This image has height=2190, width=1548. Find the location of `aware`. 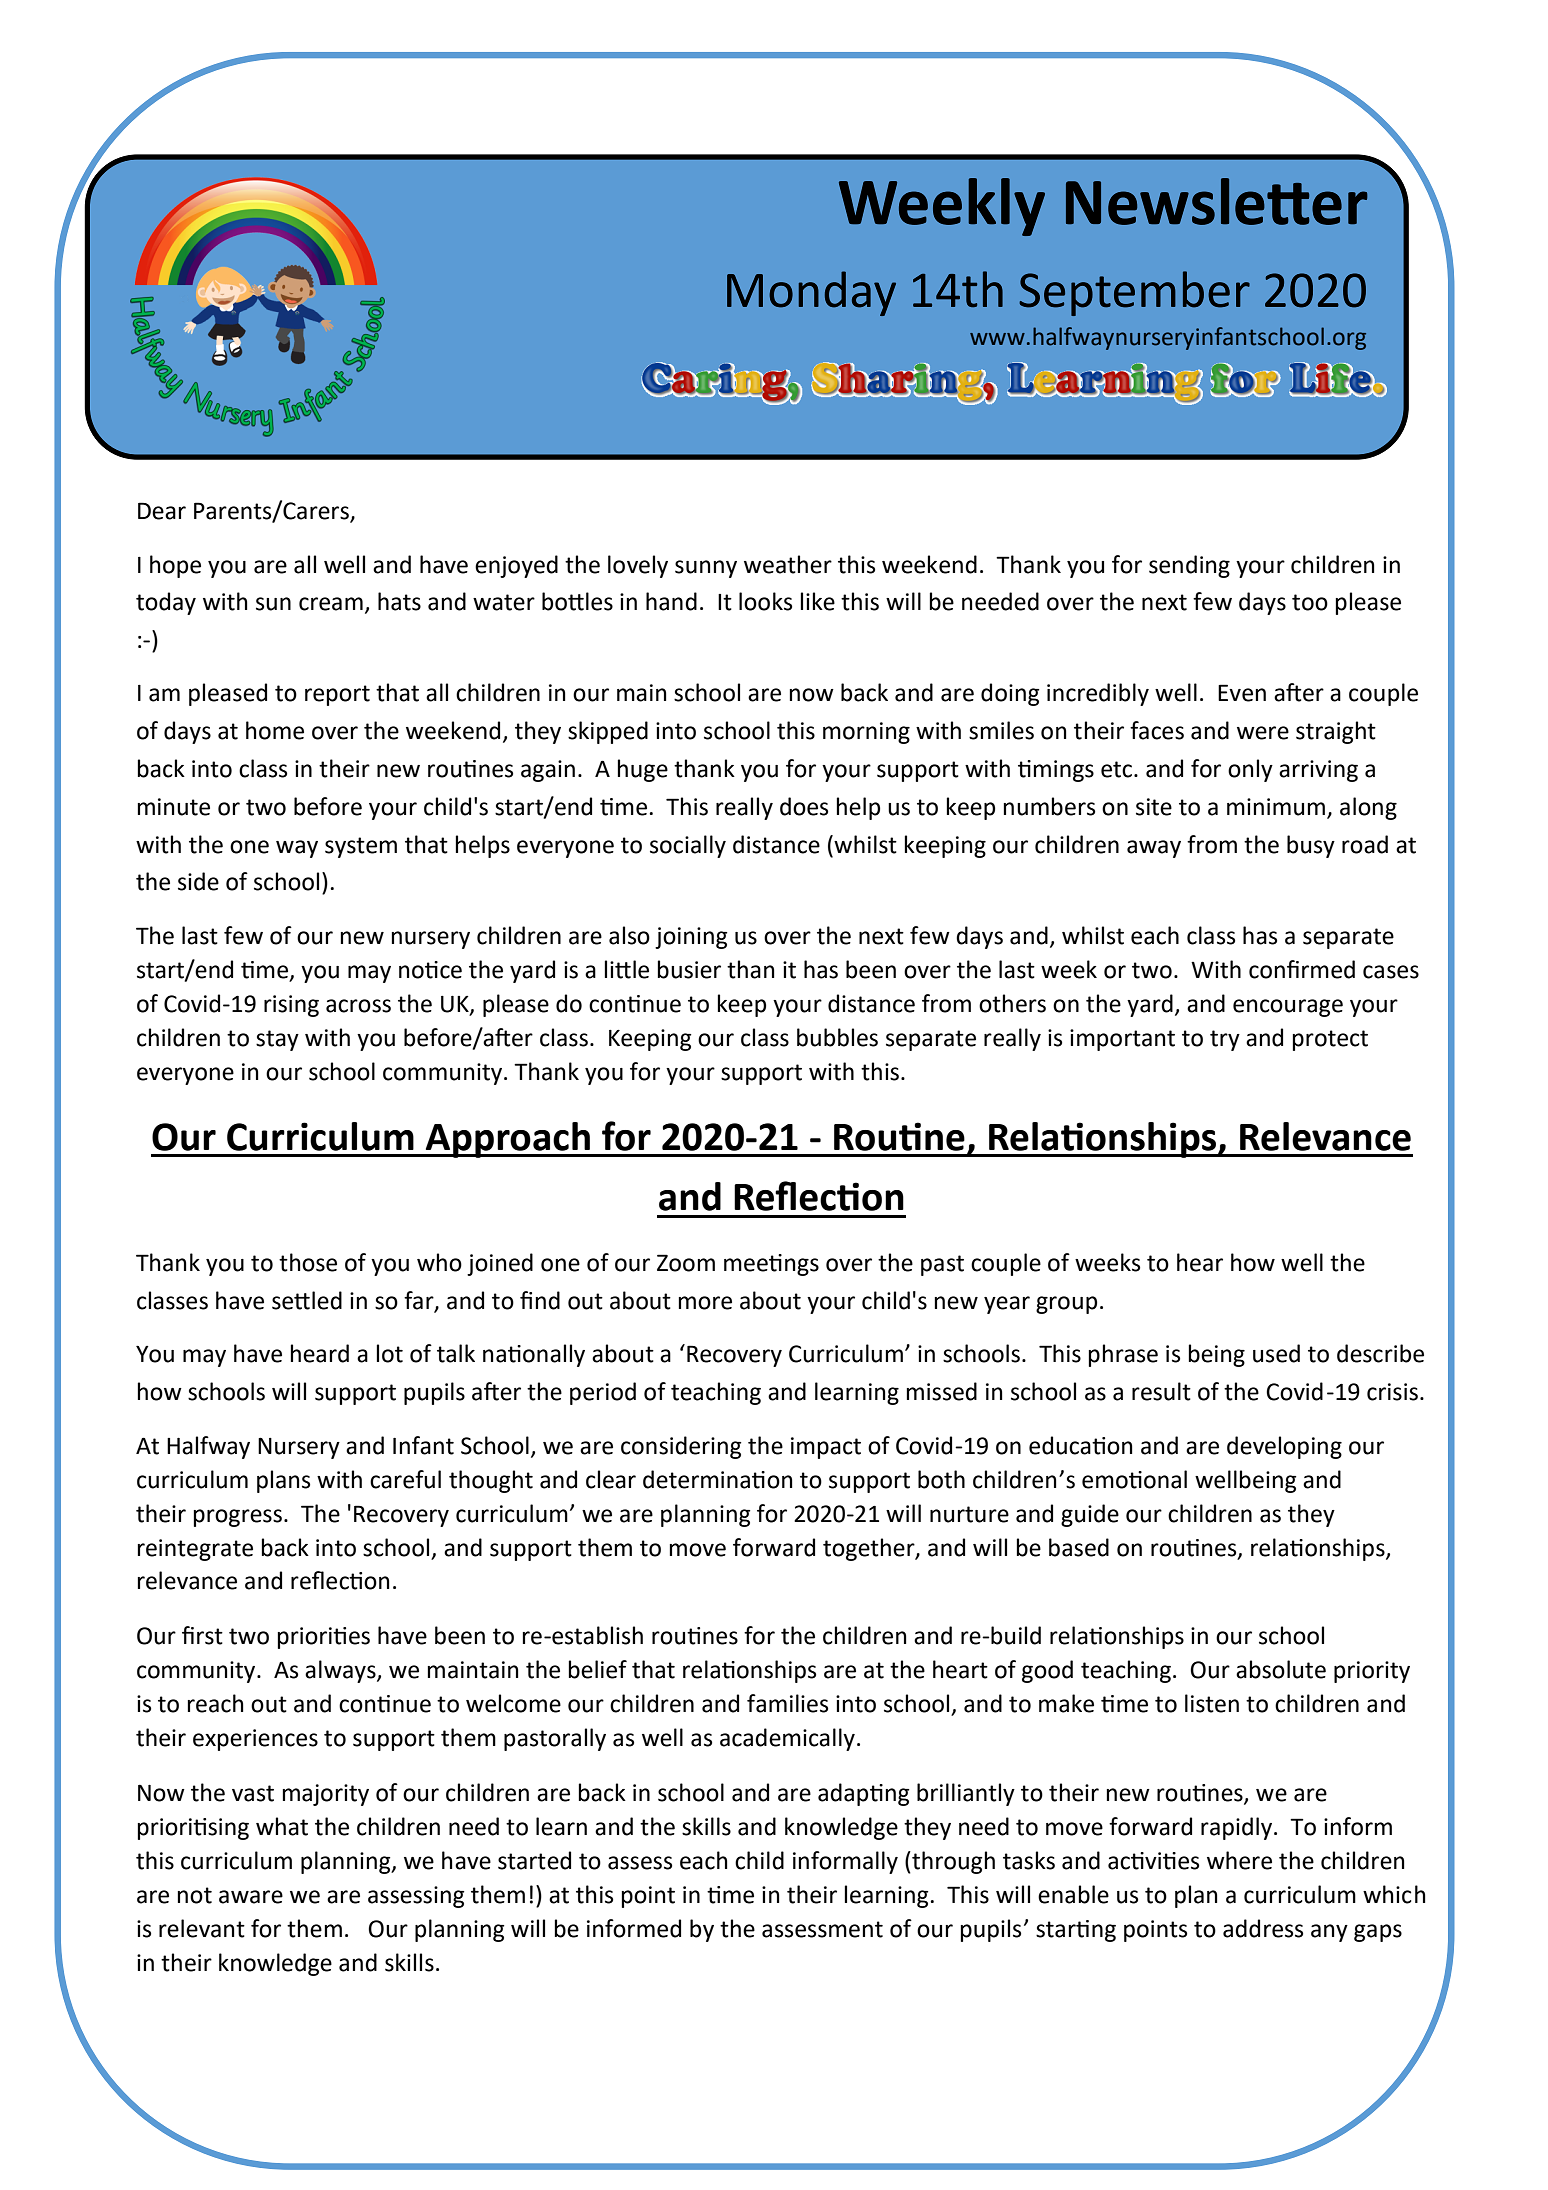

aware is located at coordinates (251, 1897).
